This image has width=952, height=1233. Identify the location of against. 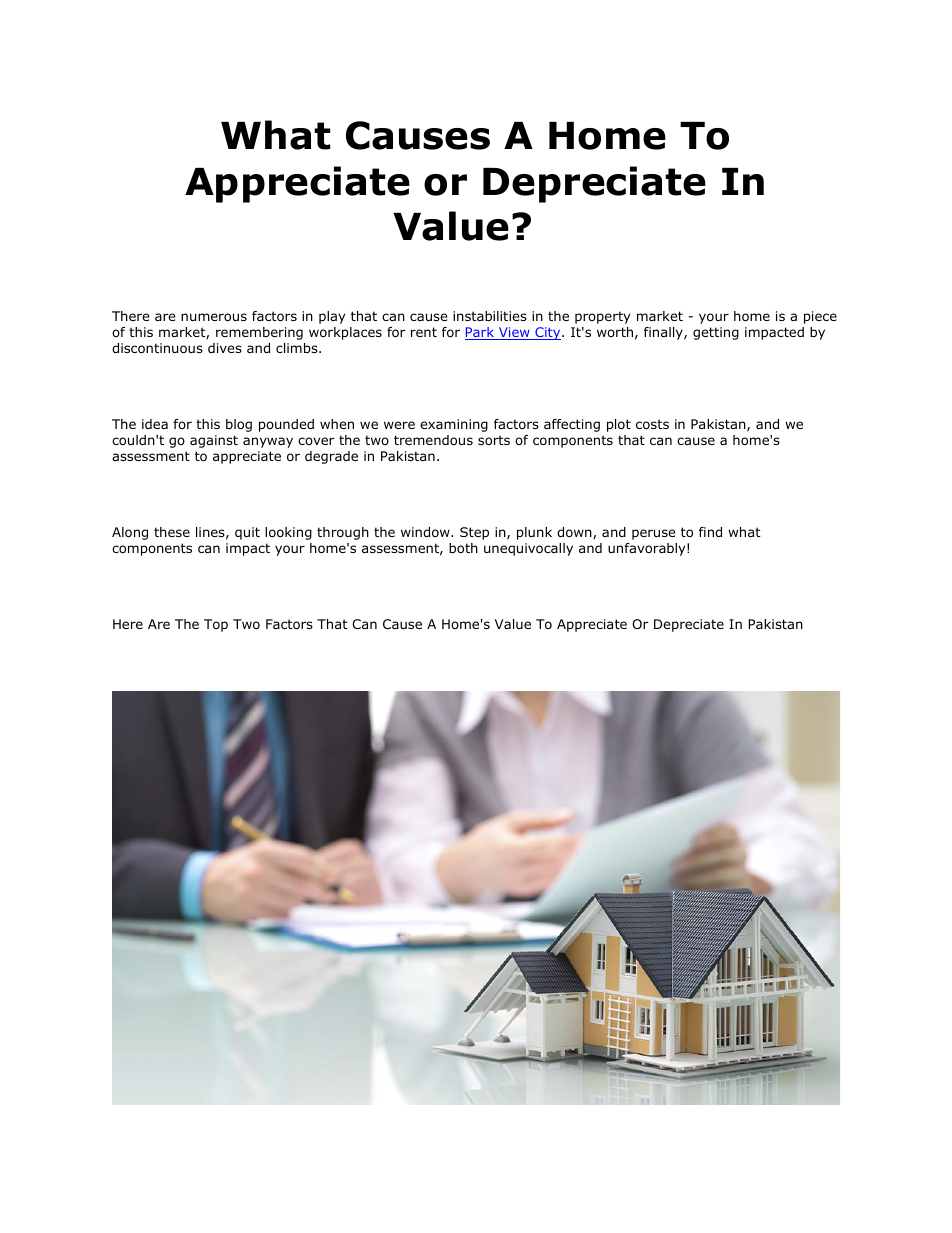
(214, 441).
